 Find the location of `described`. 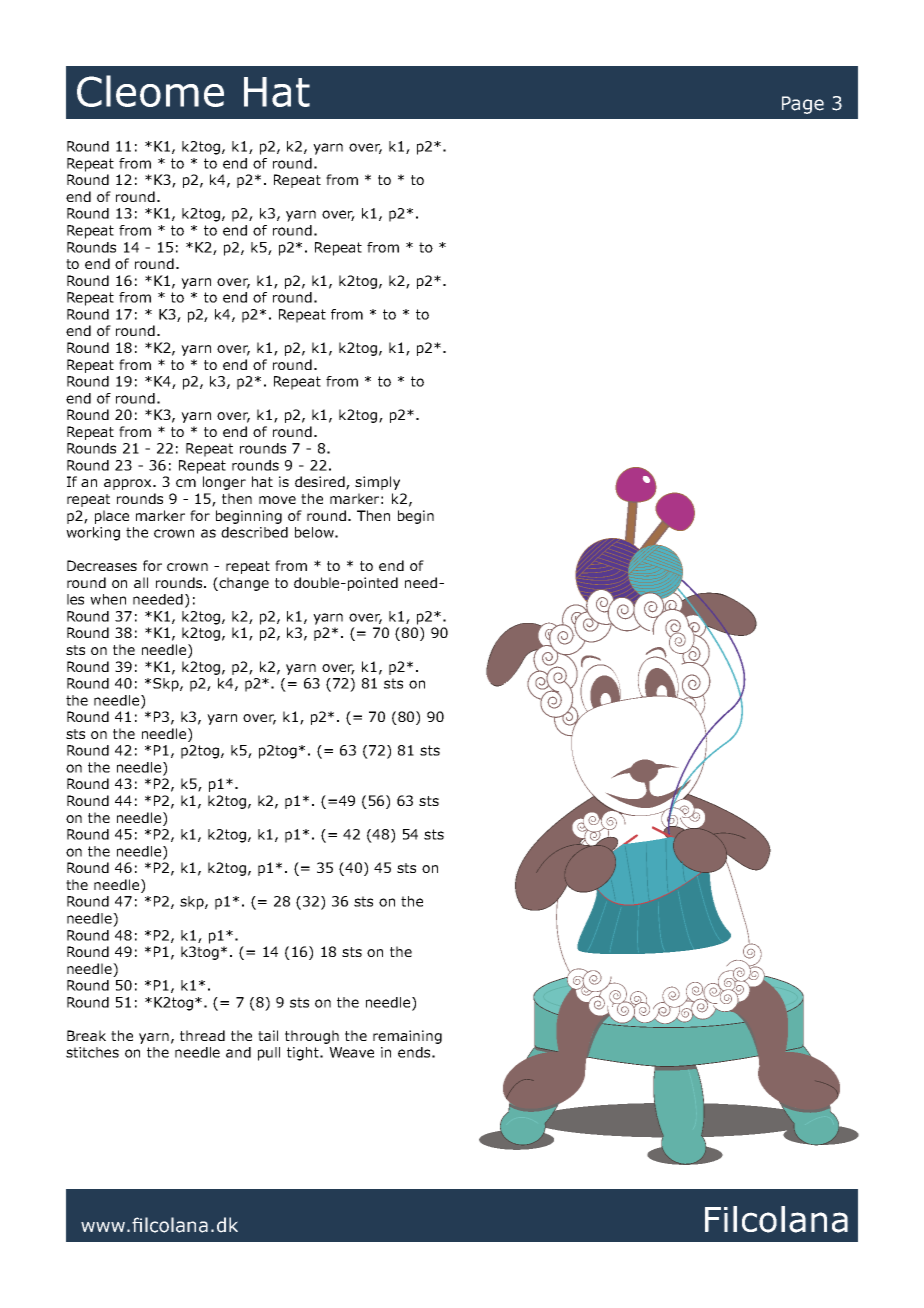

described is located at coordinates (254, 532).
